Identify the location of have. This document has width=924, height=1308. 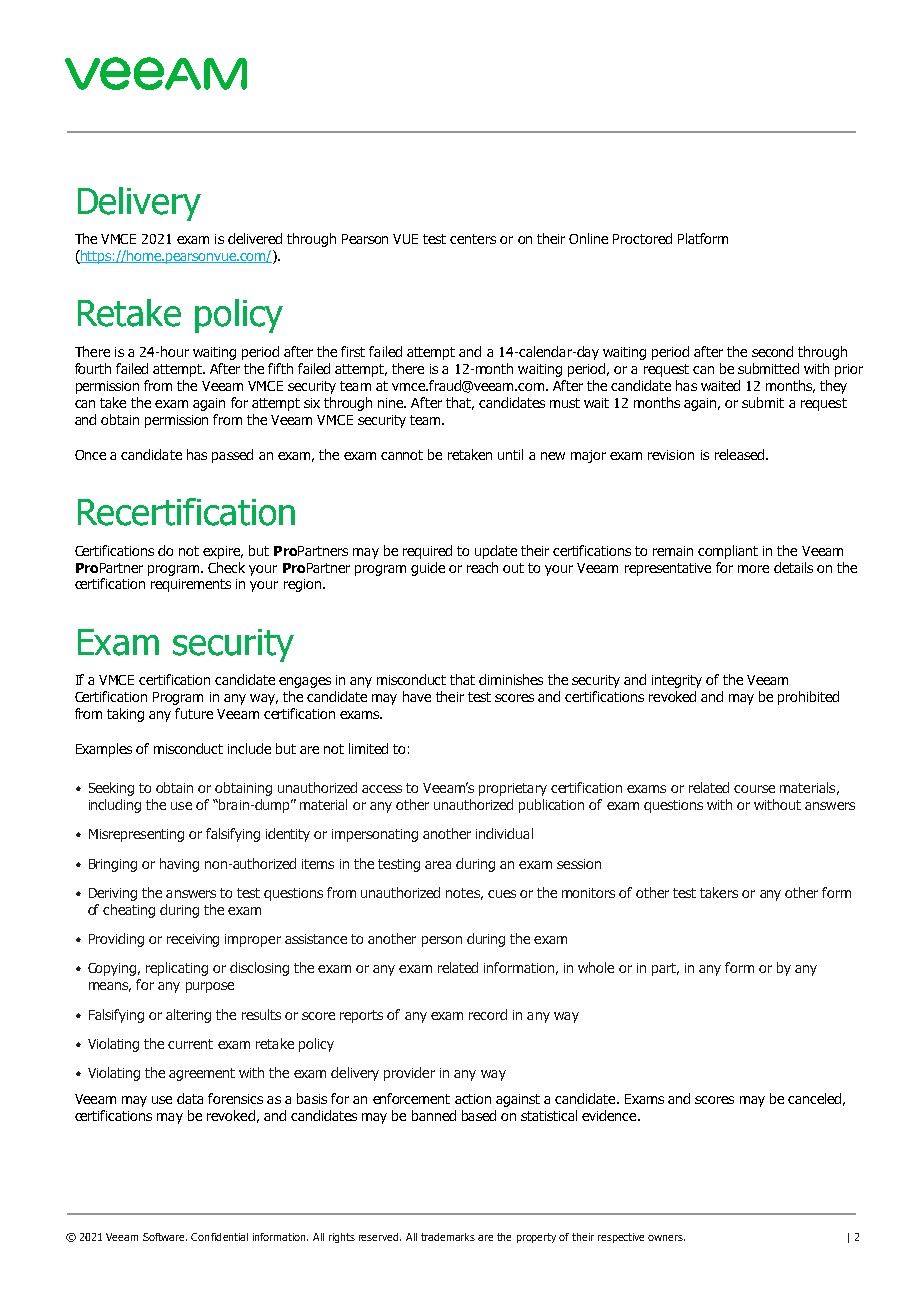
(417, 696).
